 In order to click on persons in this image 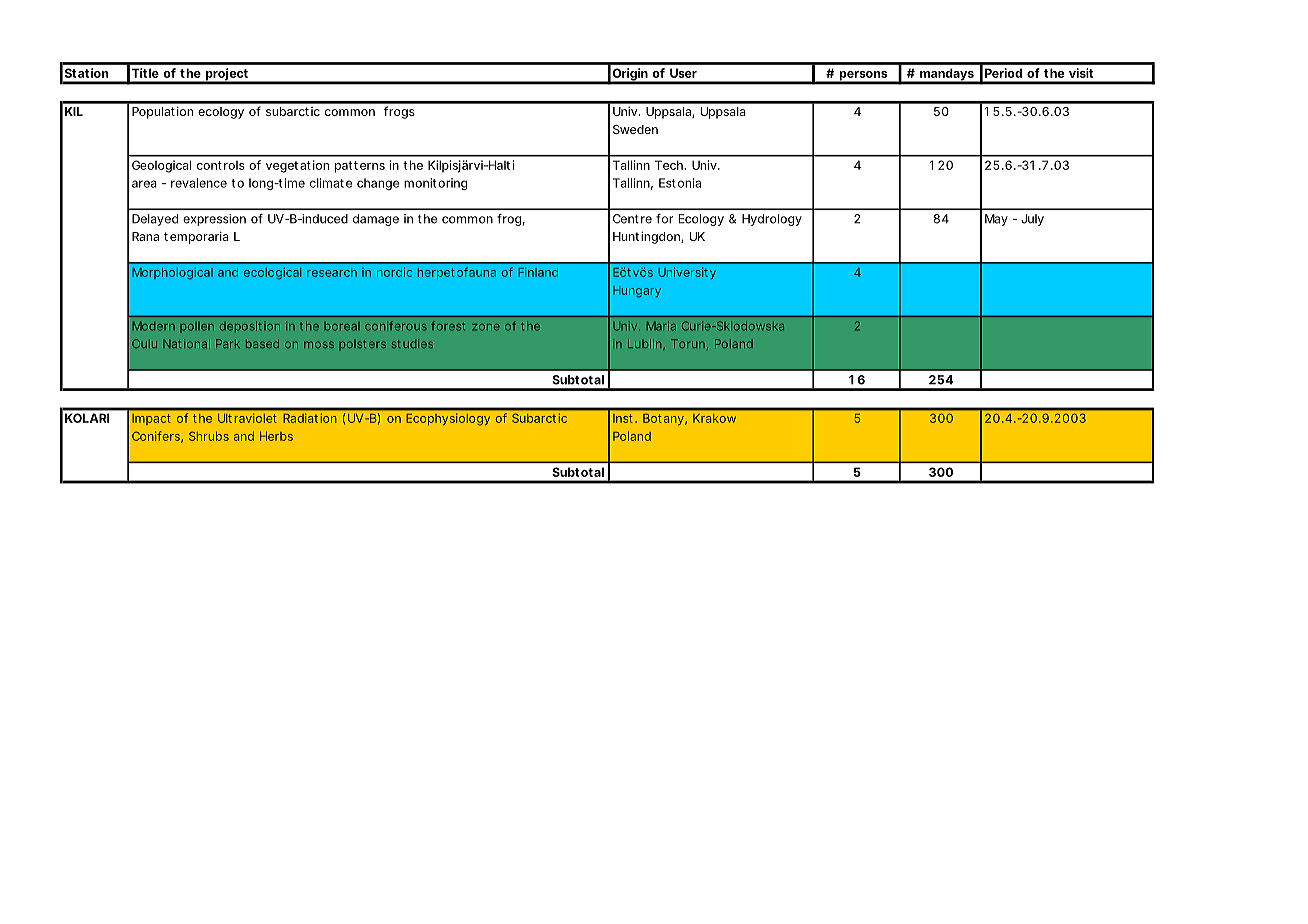, I will do `click(863, 77)`.
